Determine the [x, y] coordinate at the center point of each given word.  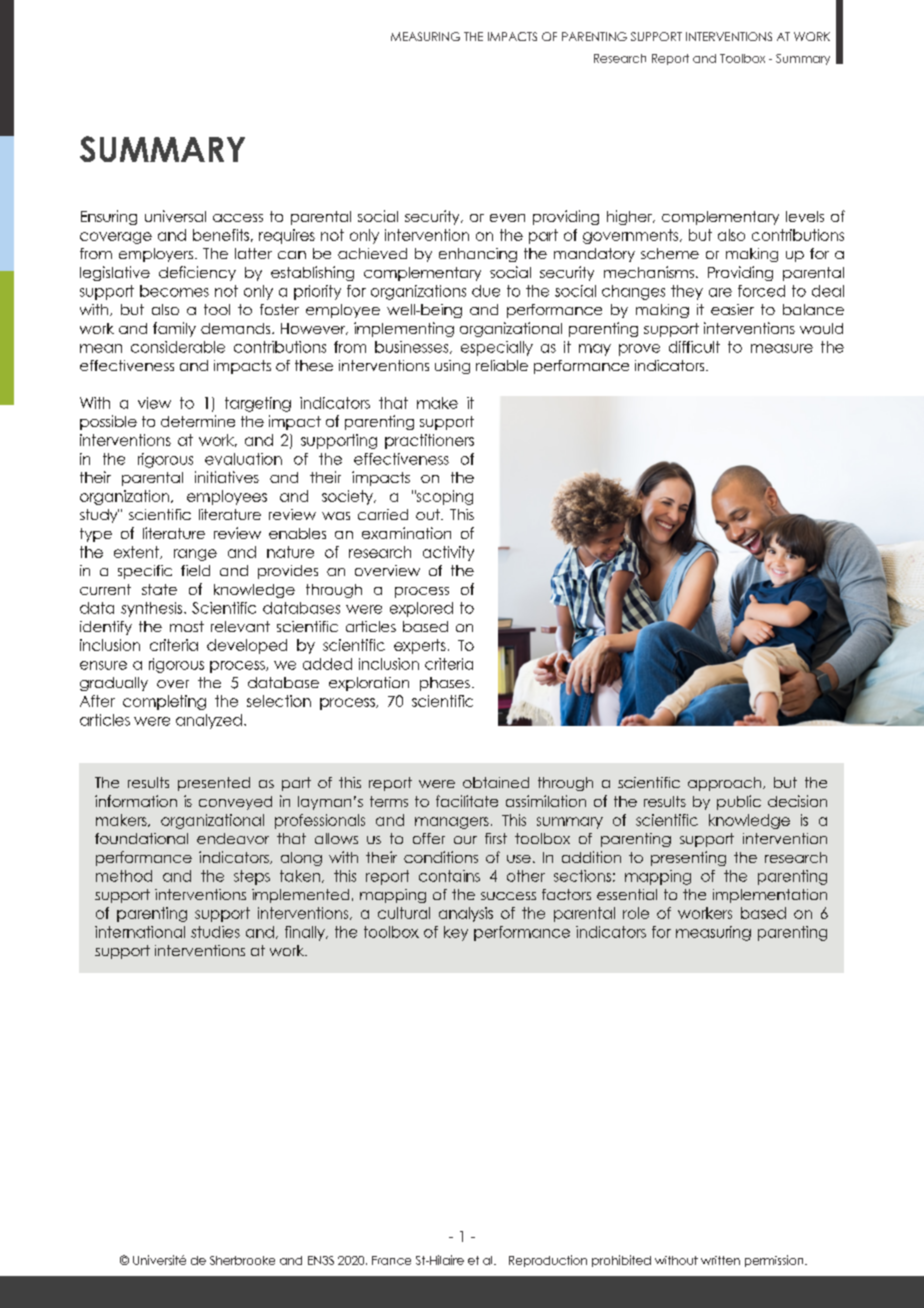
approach [726, 784]
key [456, 933]
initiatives [227, 477]
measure [782, 348]
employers [157, 255]
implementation [770, 896]
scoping [444, 497]
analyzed [209, 721]
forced [761, 291]
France [391, 1260]
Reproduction [548, 1261]
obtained [496, 782]
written [720, 1260]
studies [215, 932]
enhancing [478, 255]
